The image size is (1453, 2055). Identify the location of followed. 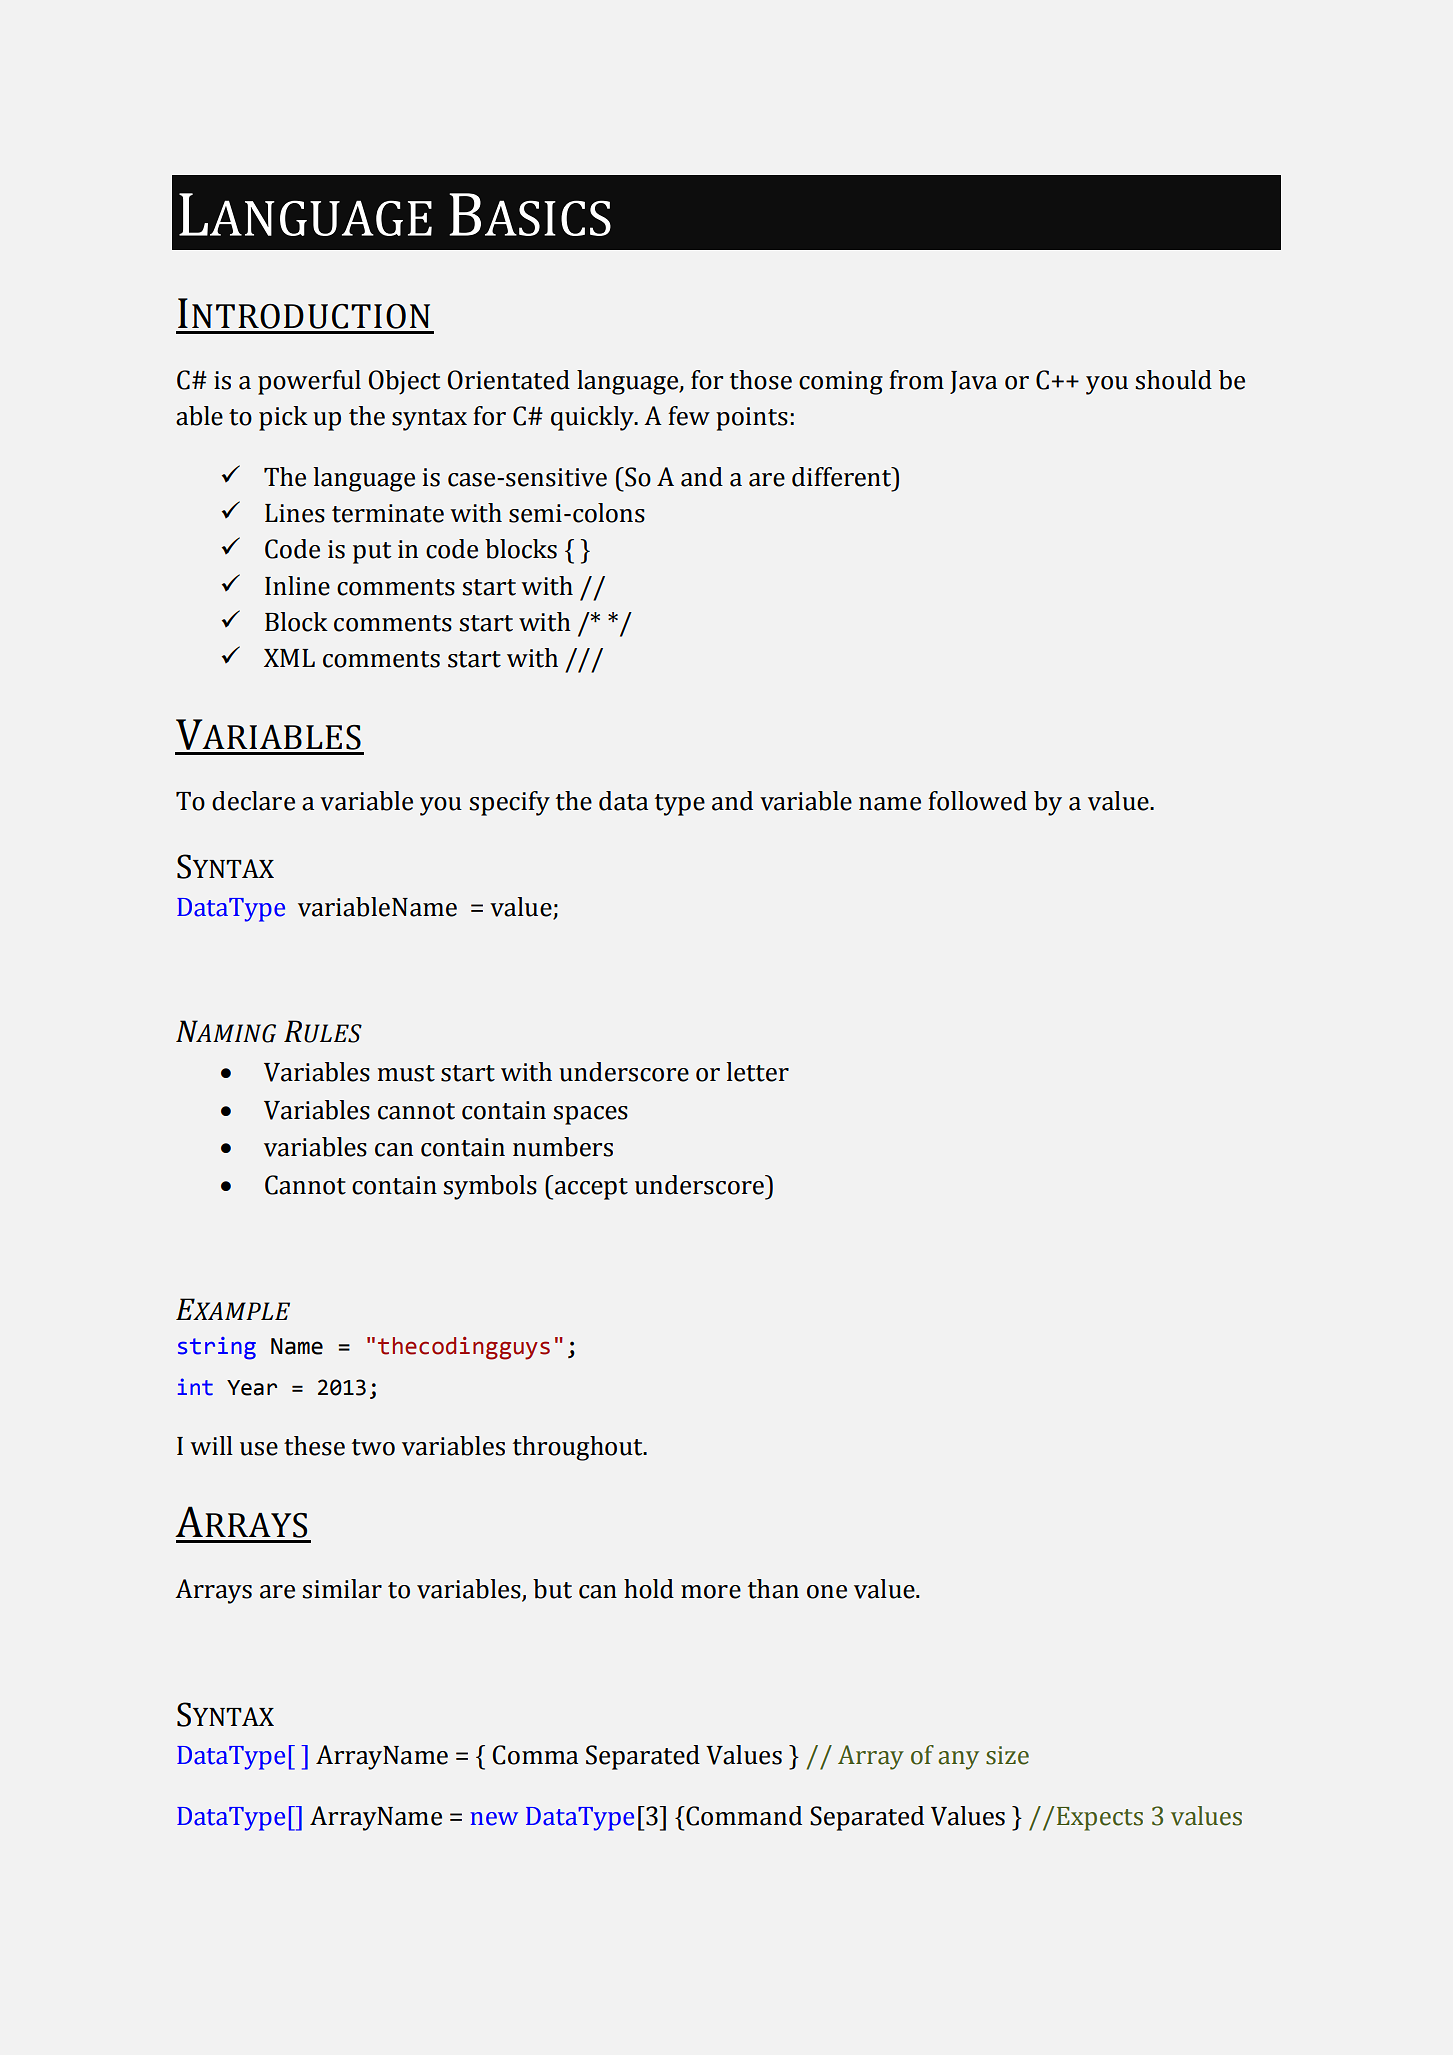
(977, 801).
